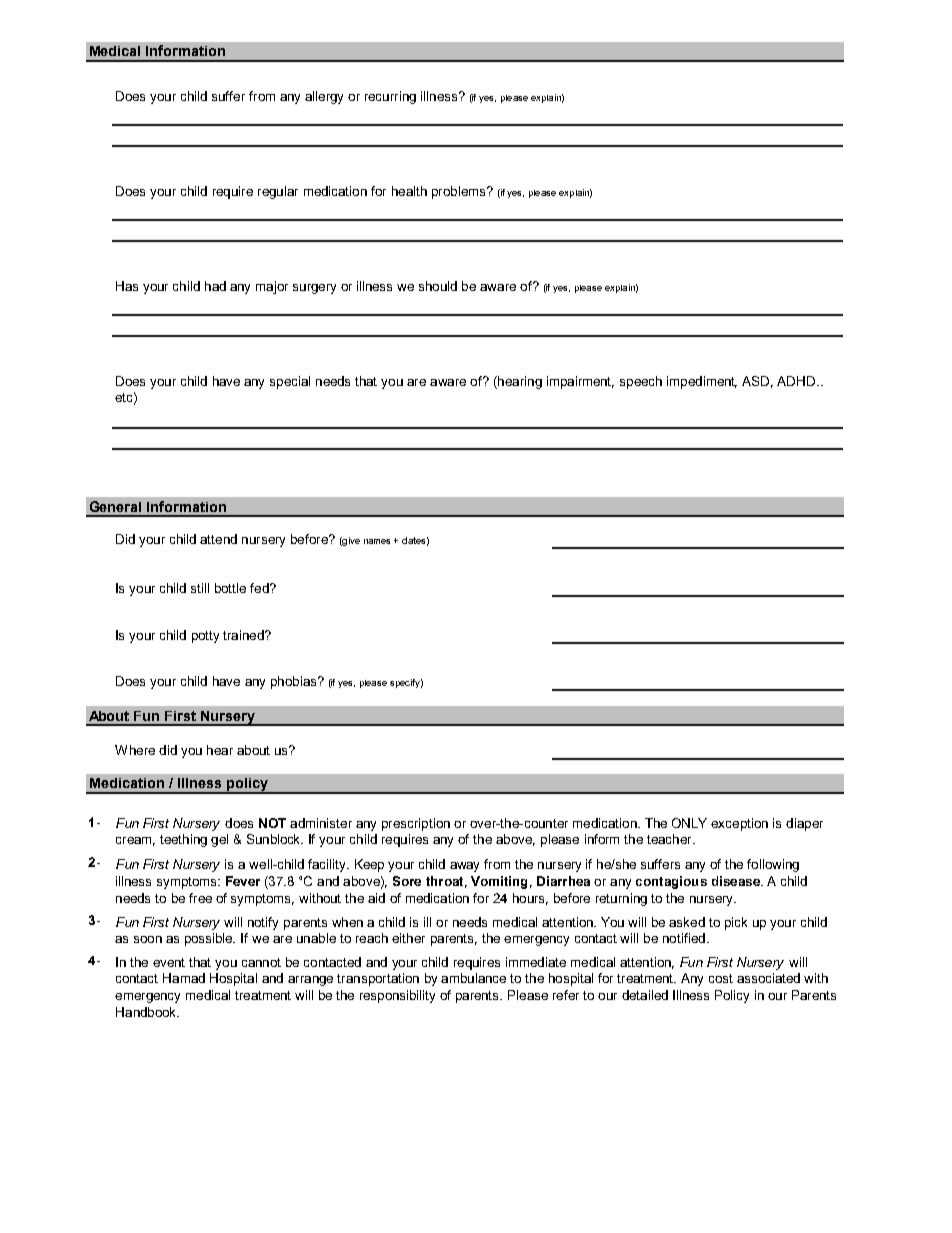  What do you see at coordinates (739, 824) in the document?
I see `exception` at bounding box center [739, 824].
